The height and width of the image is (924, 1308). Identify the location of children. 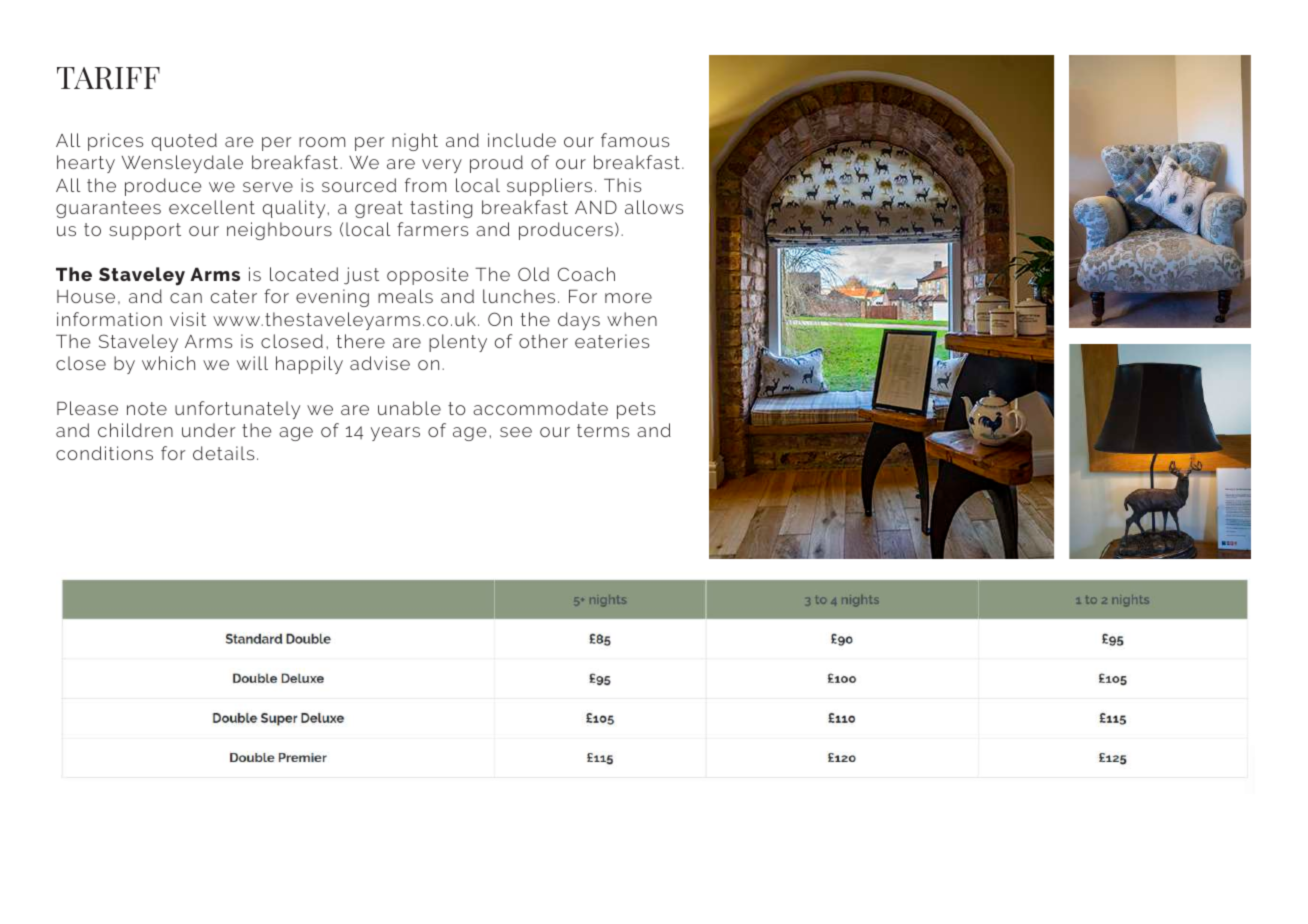
(135, 430).
